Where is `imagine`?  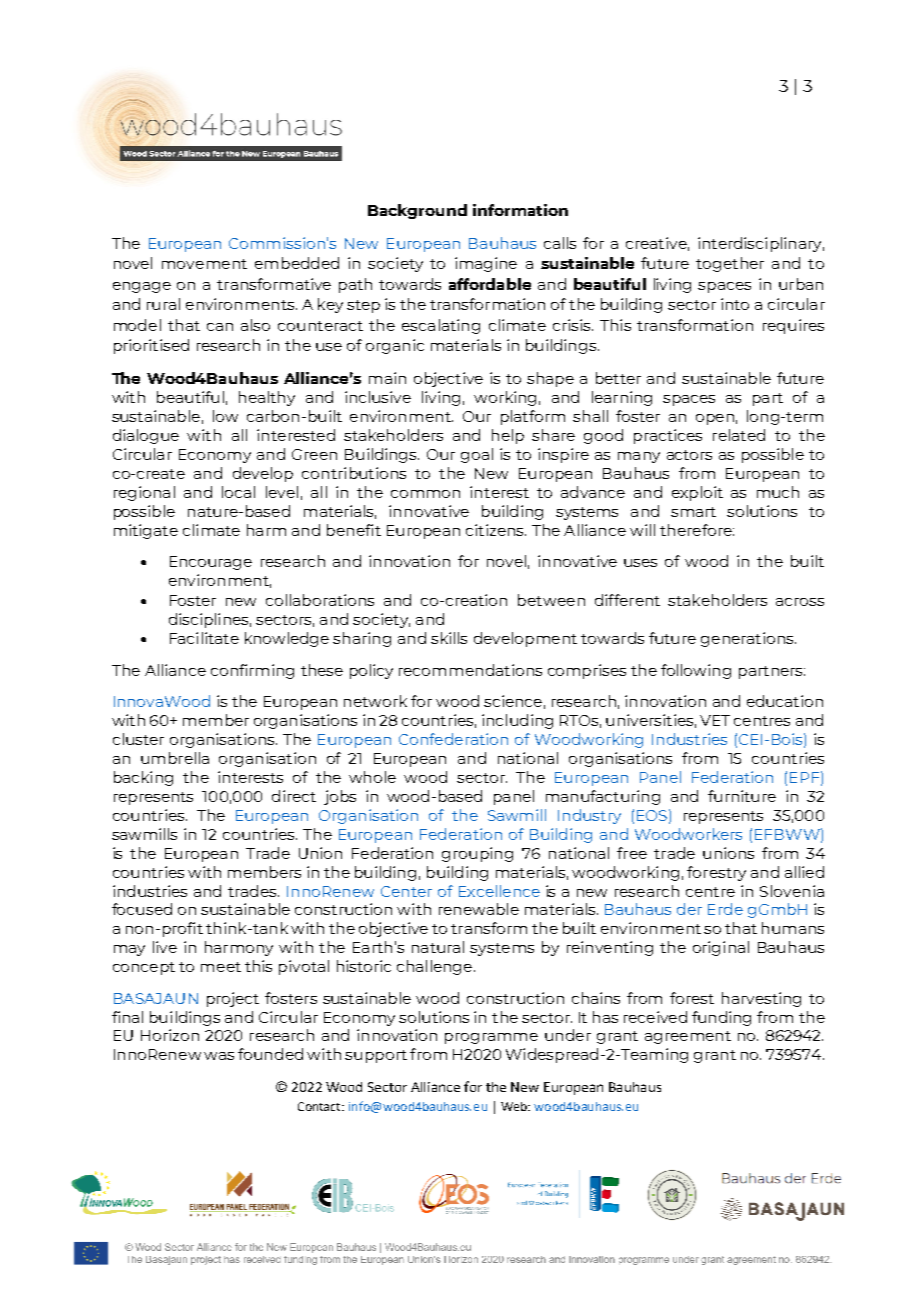
imagine is located at coordinates (486, 264).
